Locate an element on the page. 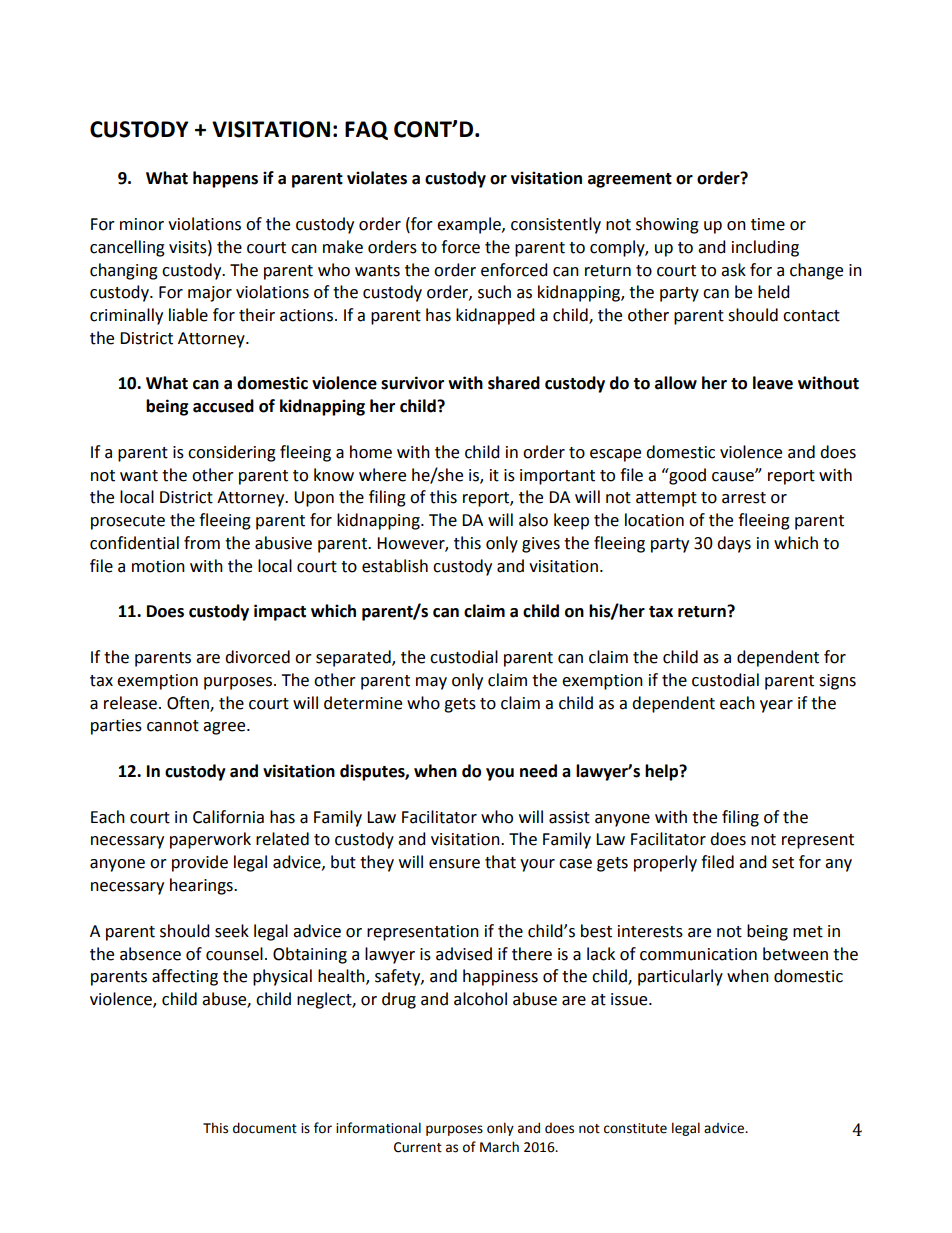 The width and height of the document is (952, 1233). year is located at coordinates (776, 706).
